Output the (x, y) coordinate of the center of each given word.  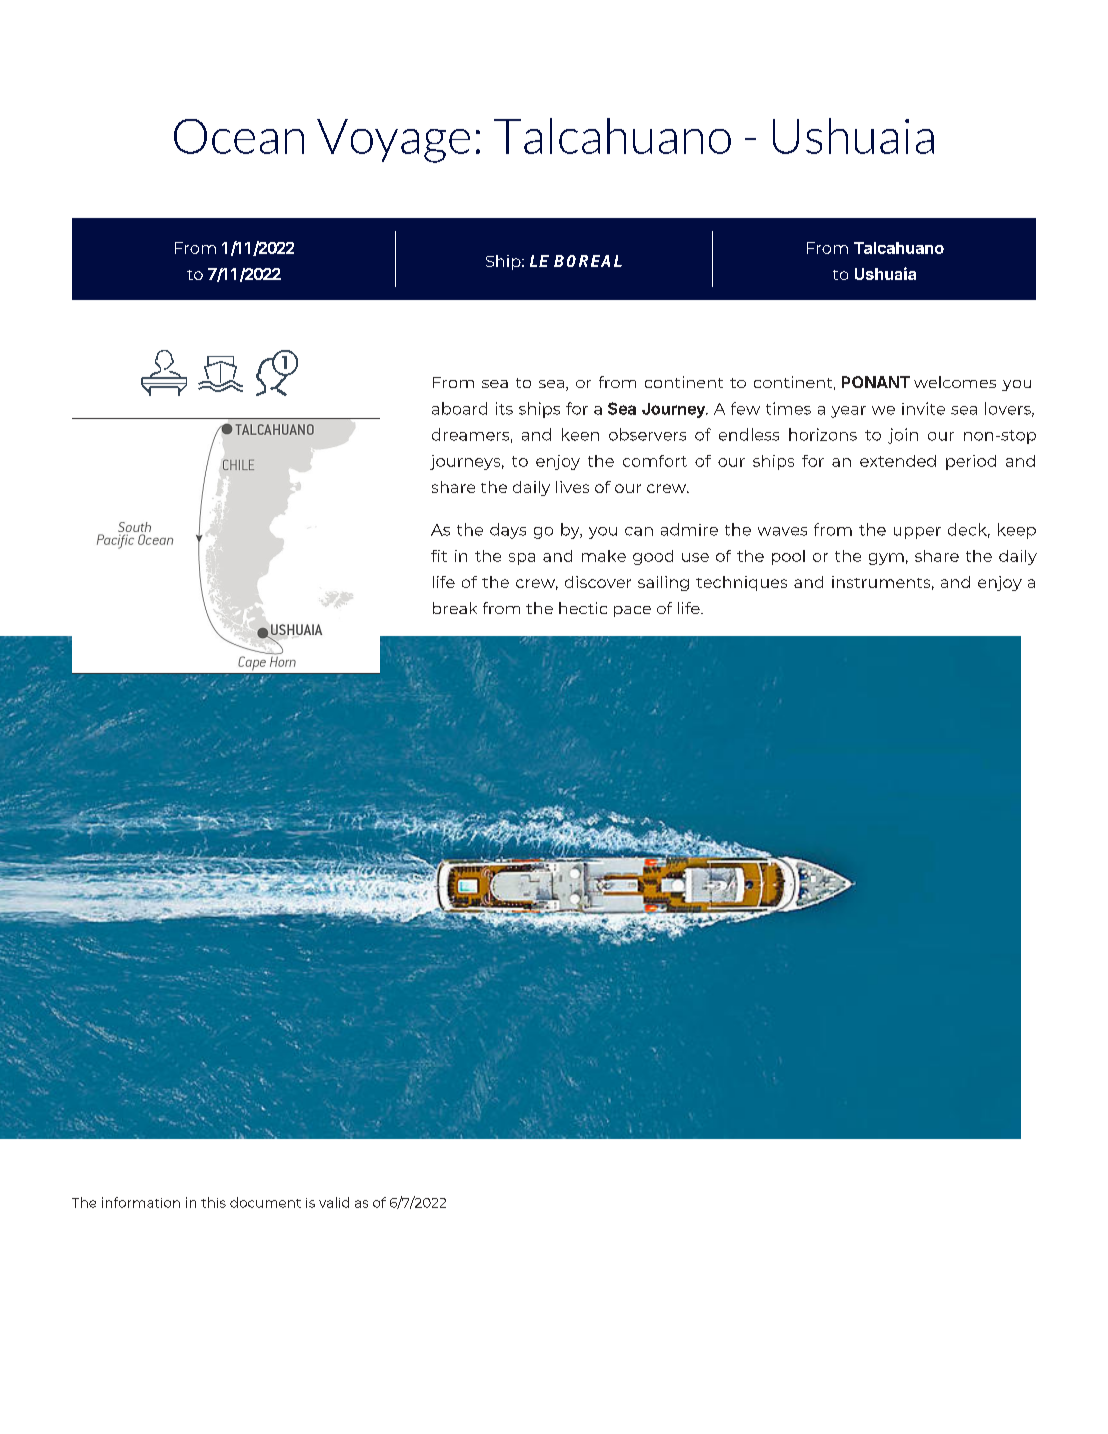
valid (334, 1202)
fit (439, 556)
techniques (741, 583)
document (265, 1202)
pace (632, 611)
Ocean (239, 136)
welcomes (955, 382)
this (213, 1202)
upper (917, 533)
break (455, 608)
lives (572, 487)
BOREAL (588, 261)
